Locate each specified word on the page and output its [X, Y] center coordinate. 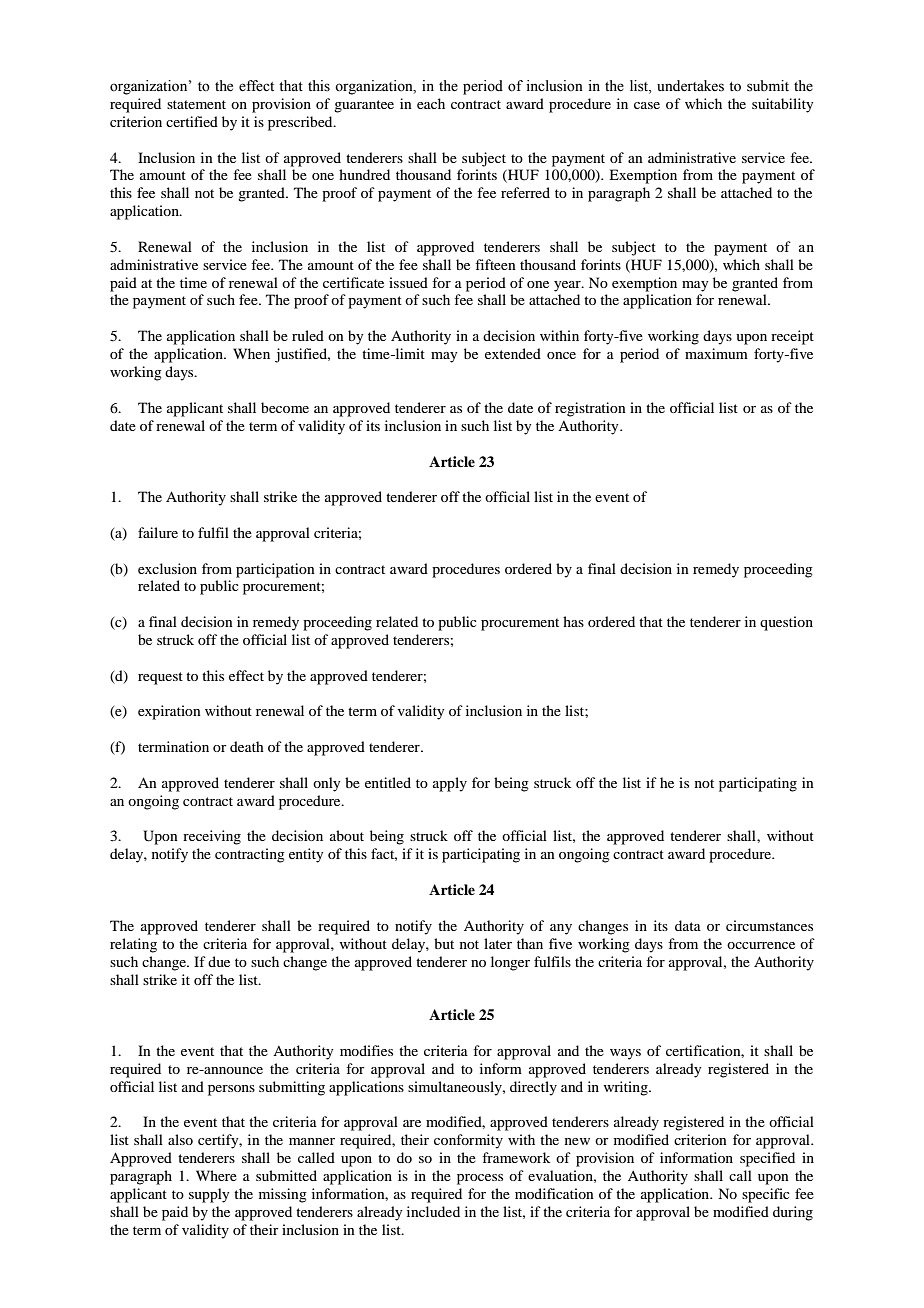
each [431, 103]
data [688, 925]
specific [766, 1195]
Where [216, 1175]
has [573, 621]
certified [192, 121]
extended [513, 353]
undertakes [690, 86]
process [480, 1179]
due [219, 961]
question [786, 623]
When [251, 353]
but [444, 943]
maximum [716, 353]
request [160, 678]
